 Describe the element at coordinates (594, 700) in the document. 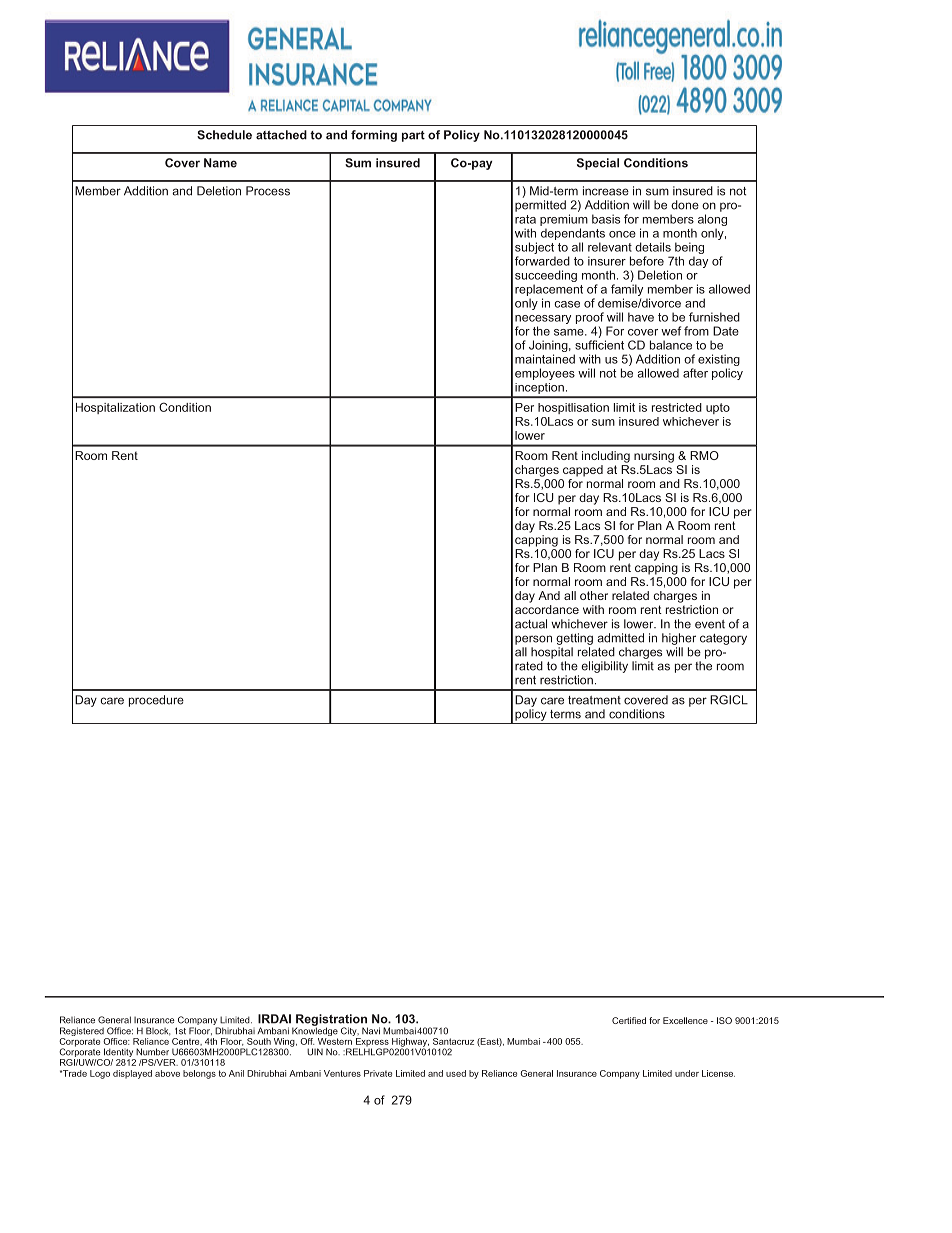

I see `treatment` at that location.
